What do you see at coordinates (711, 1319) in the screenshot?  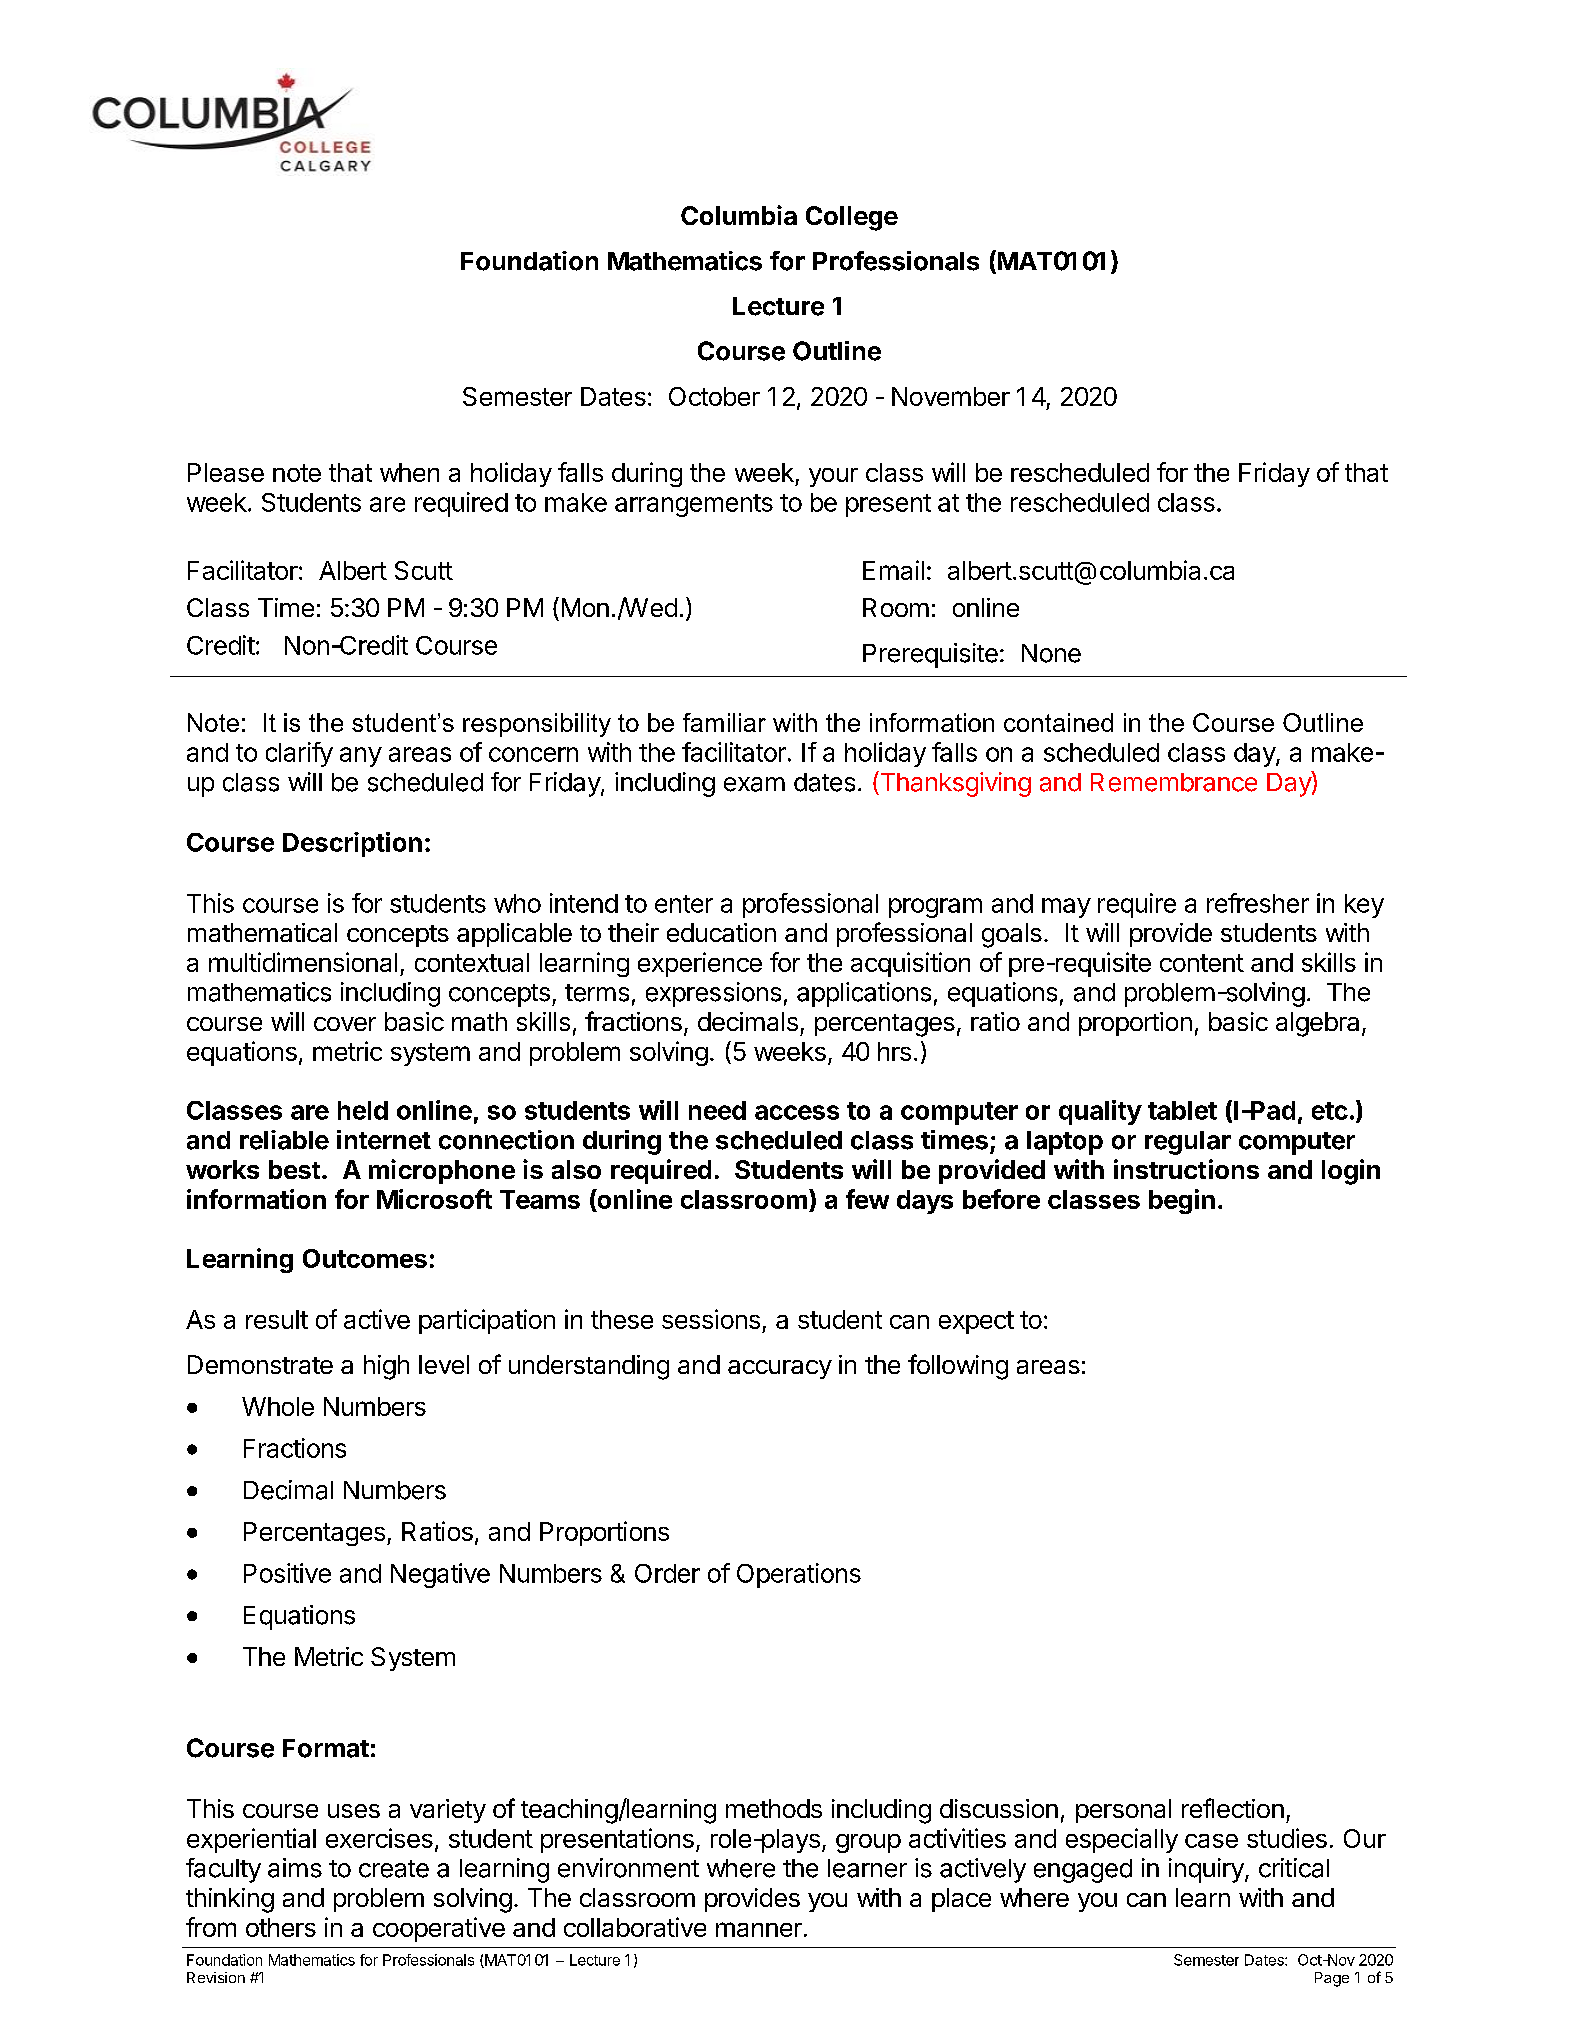 I see `sessions` at bounding box center [711, 1319].
